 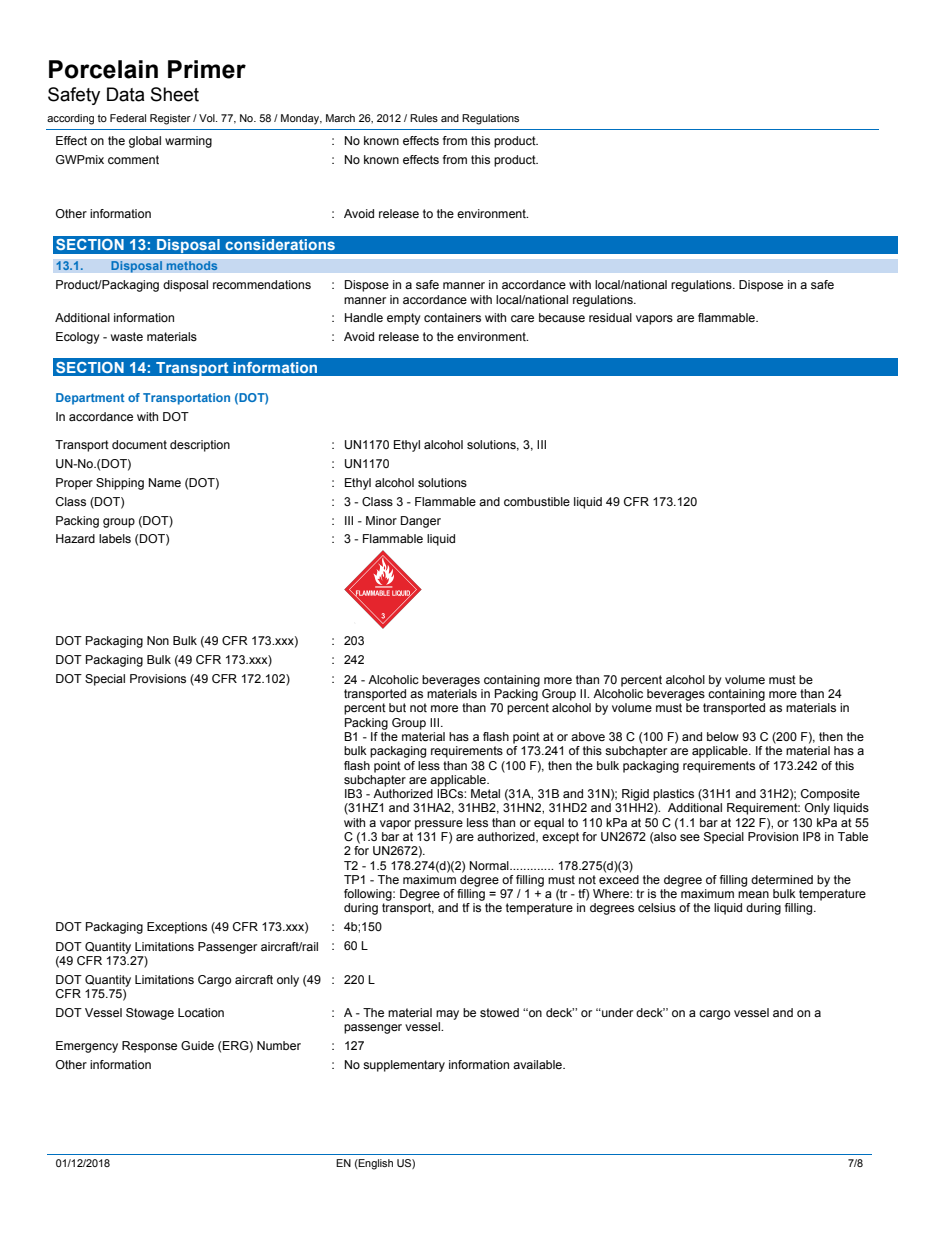 What do you see at coordinates (421, 522) in the screenshot?
I see `Danger` at bounding box center [421, 522].
